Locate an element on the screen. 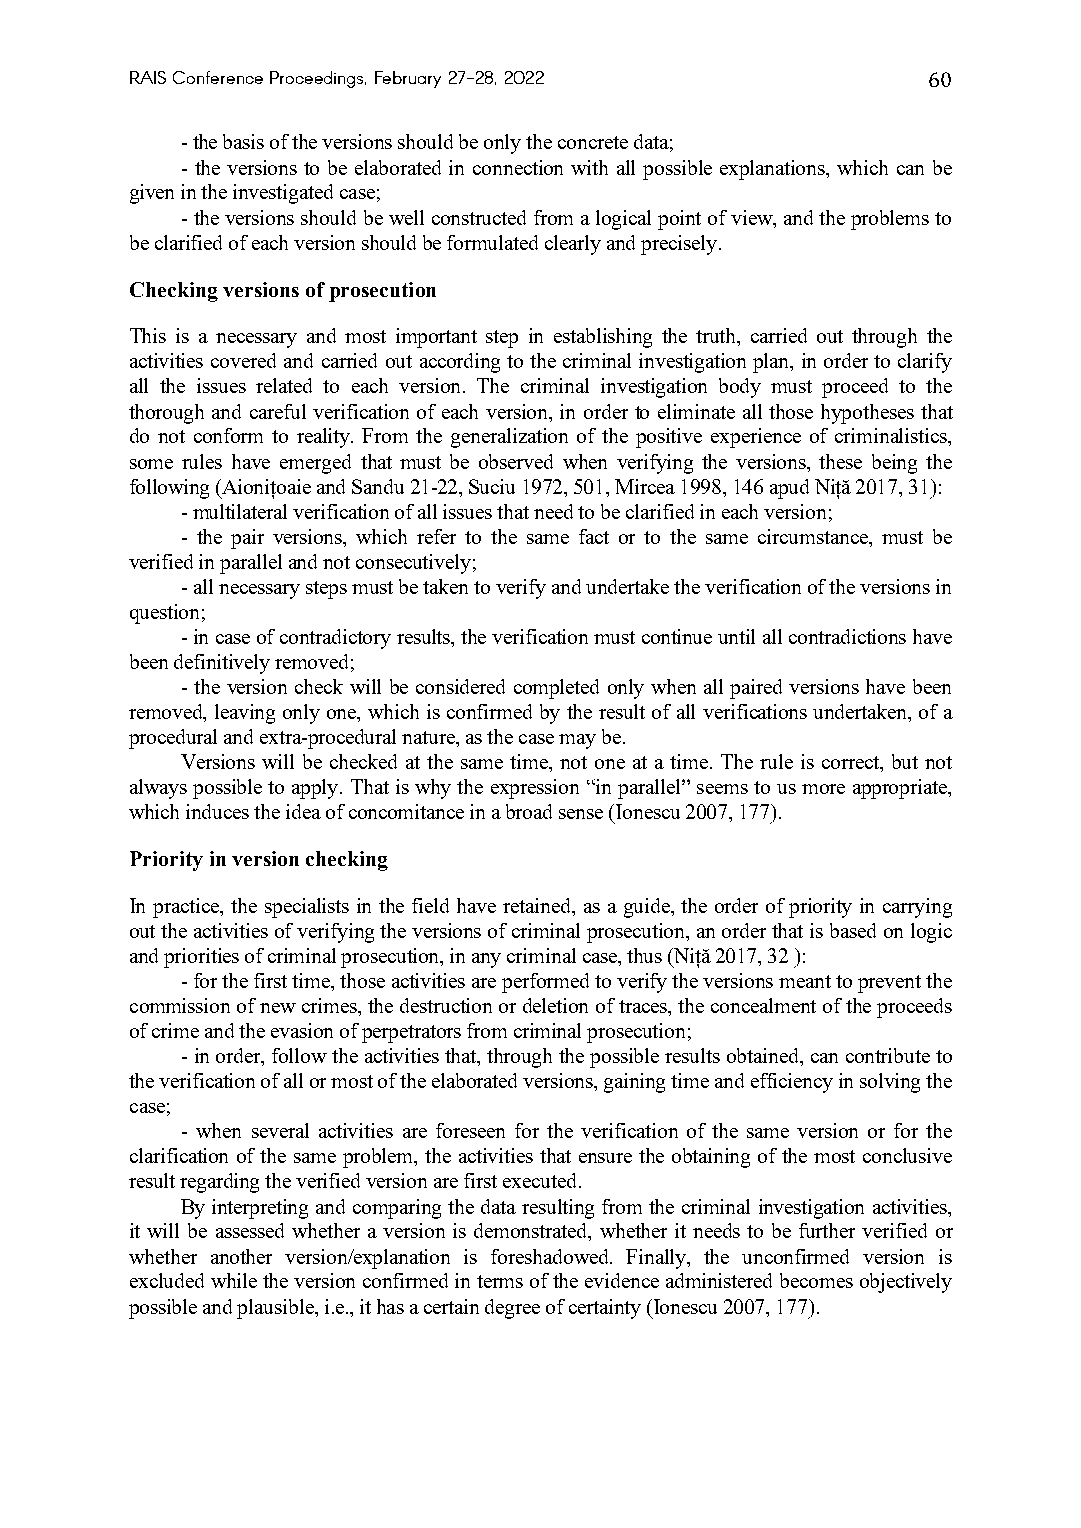 This screenshot has width=1081, height=1528. leaving is located at coordinates (245, 714).
